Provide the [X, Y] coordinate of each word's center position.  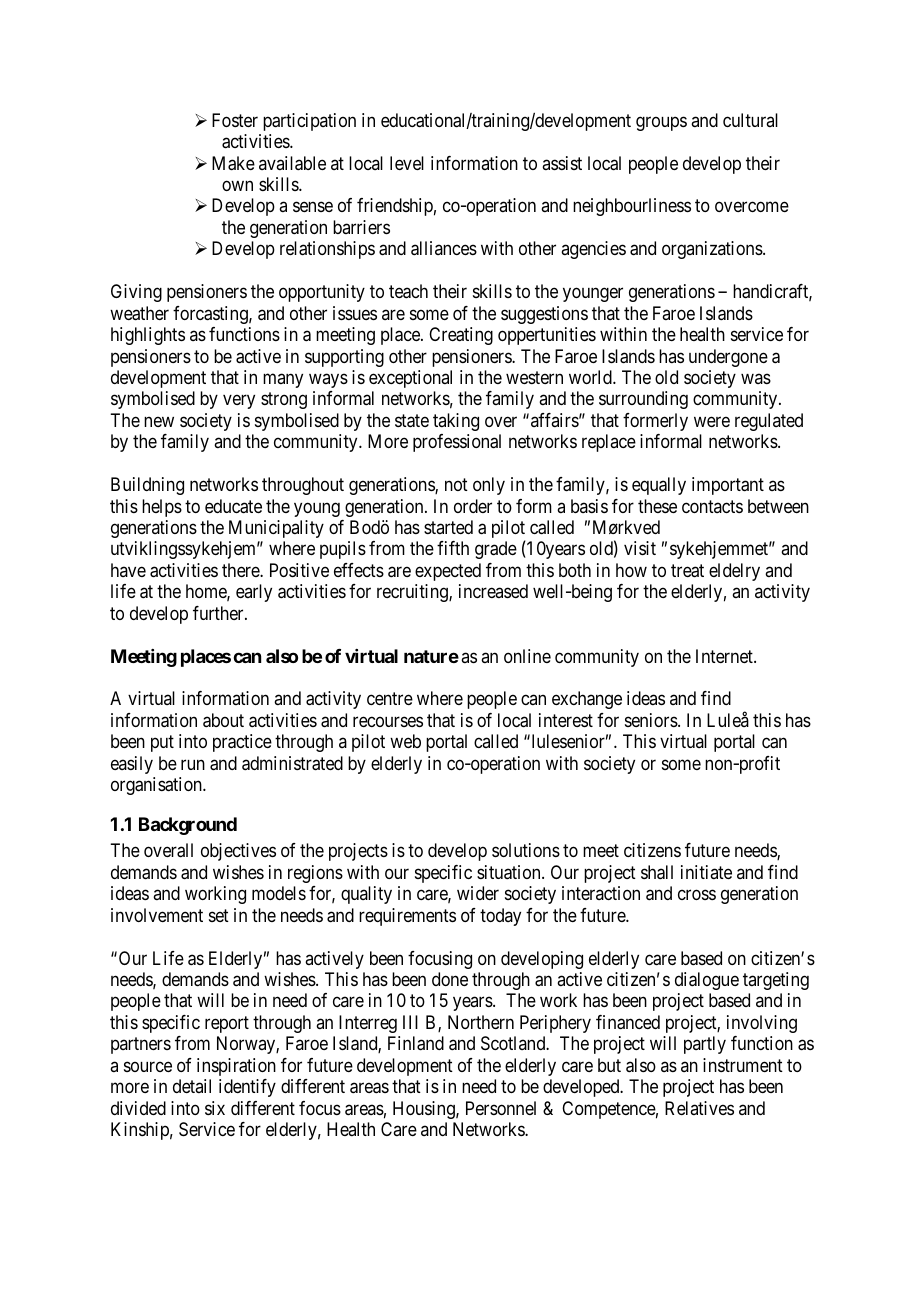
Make [233, 163]
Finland [416, 1043]
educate [233, 506]
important [728, 486]
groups [661, 123]
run [193, 764]
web [405, 741]
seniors [651, 720]
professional [457, 443]
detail [192, 1086]
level [407, 163]
